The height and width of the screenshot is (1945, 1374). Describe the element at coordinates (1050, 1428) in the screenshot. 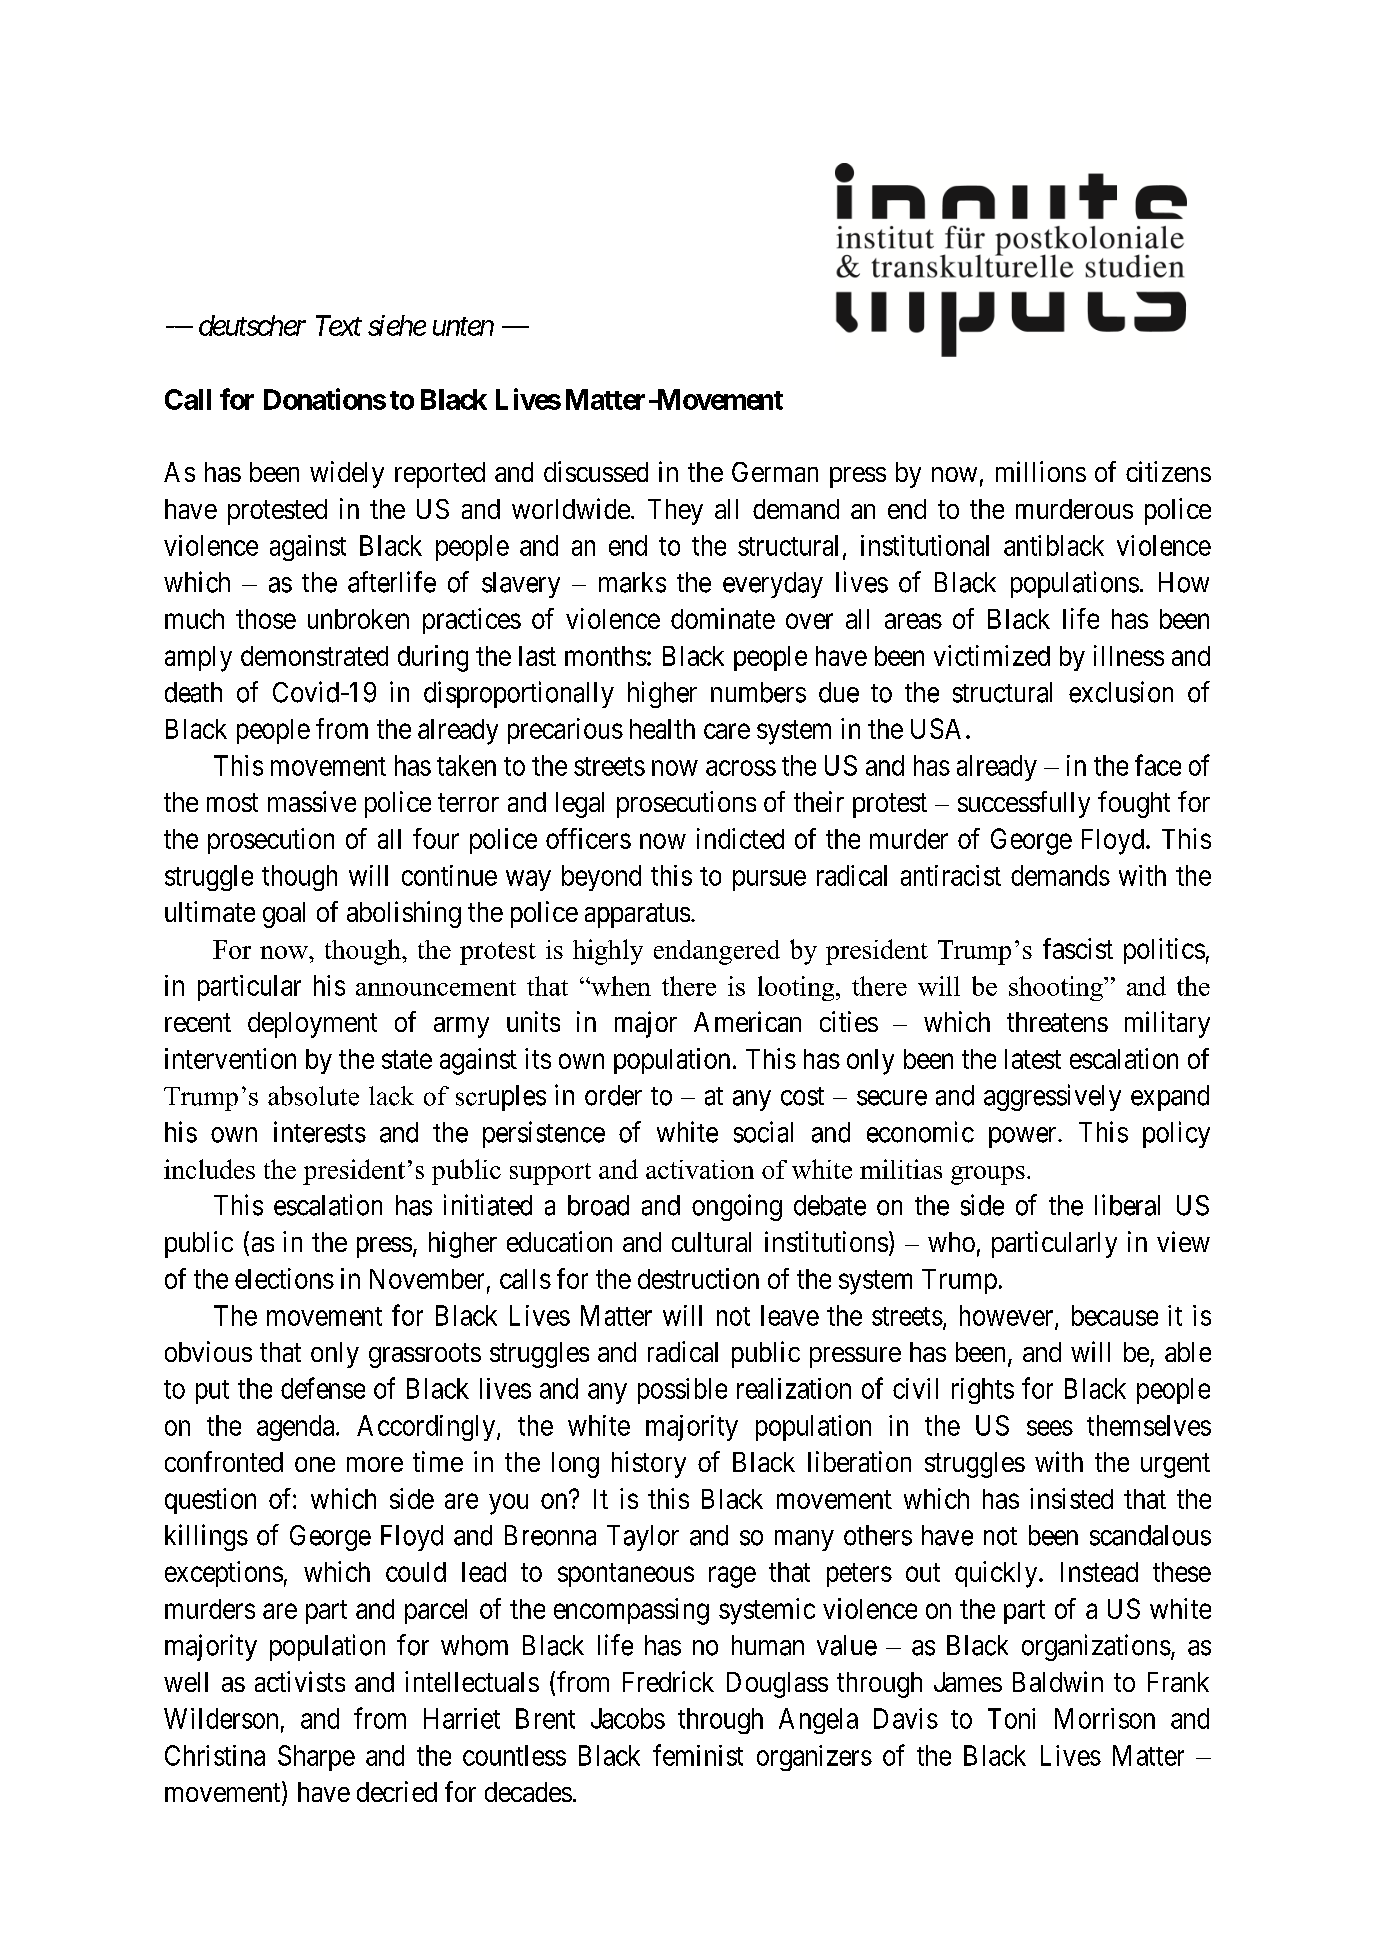

I see `sees` at that location.
